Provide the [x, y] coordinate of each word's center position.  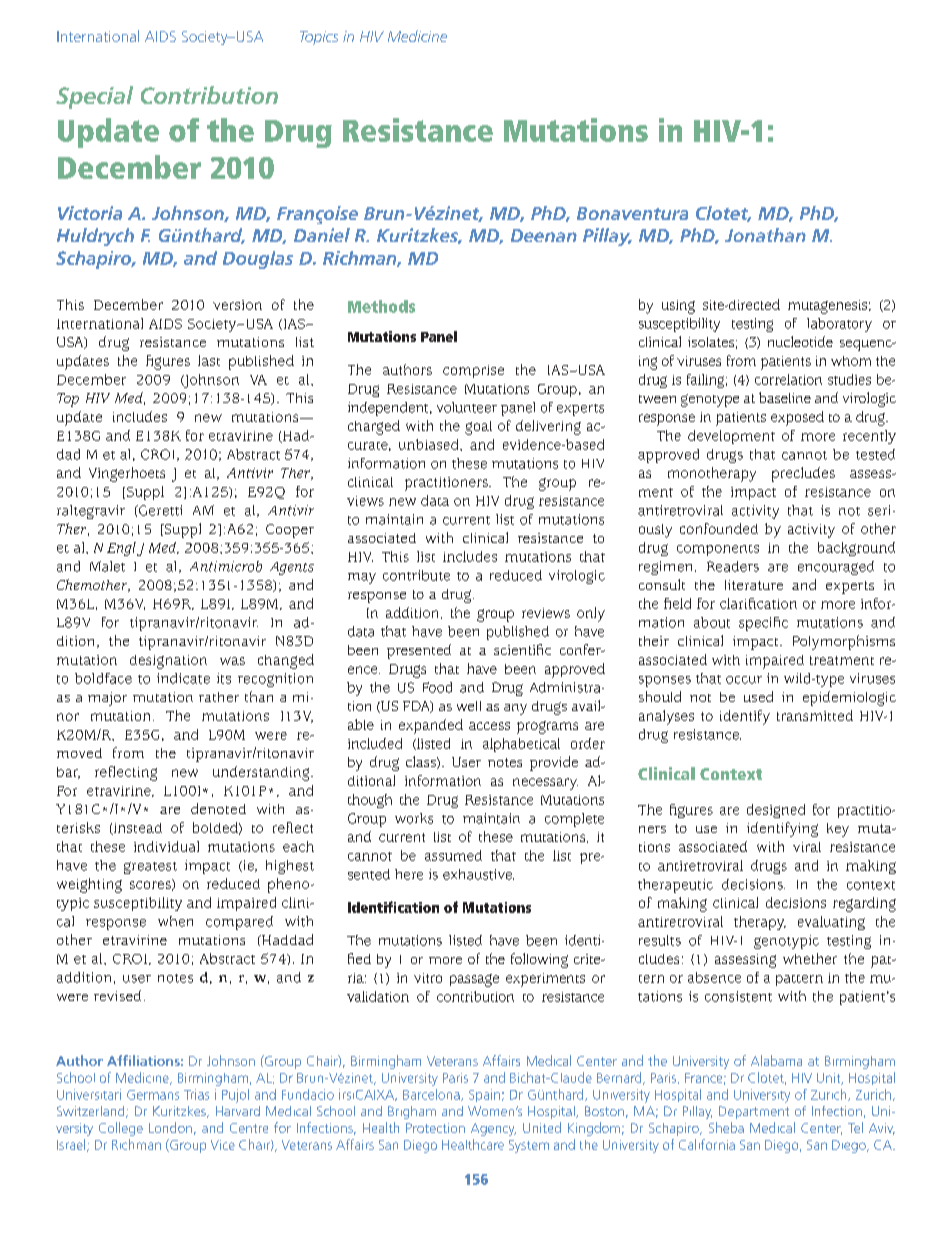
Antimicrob [226, 566]
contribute [416, 575]
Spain [484, 1095]
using [678, 307]
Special [94, 97]
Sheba [726, 1127]
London [170, 1127]
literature [754, 585]
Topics [319, 38]
